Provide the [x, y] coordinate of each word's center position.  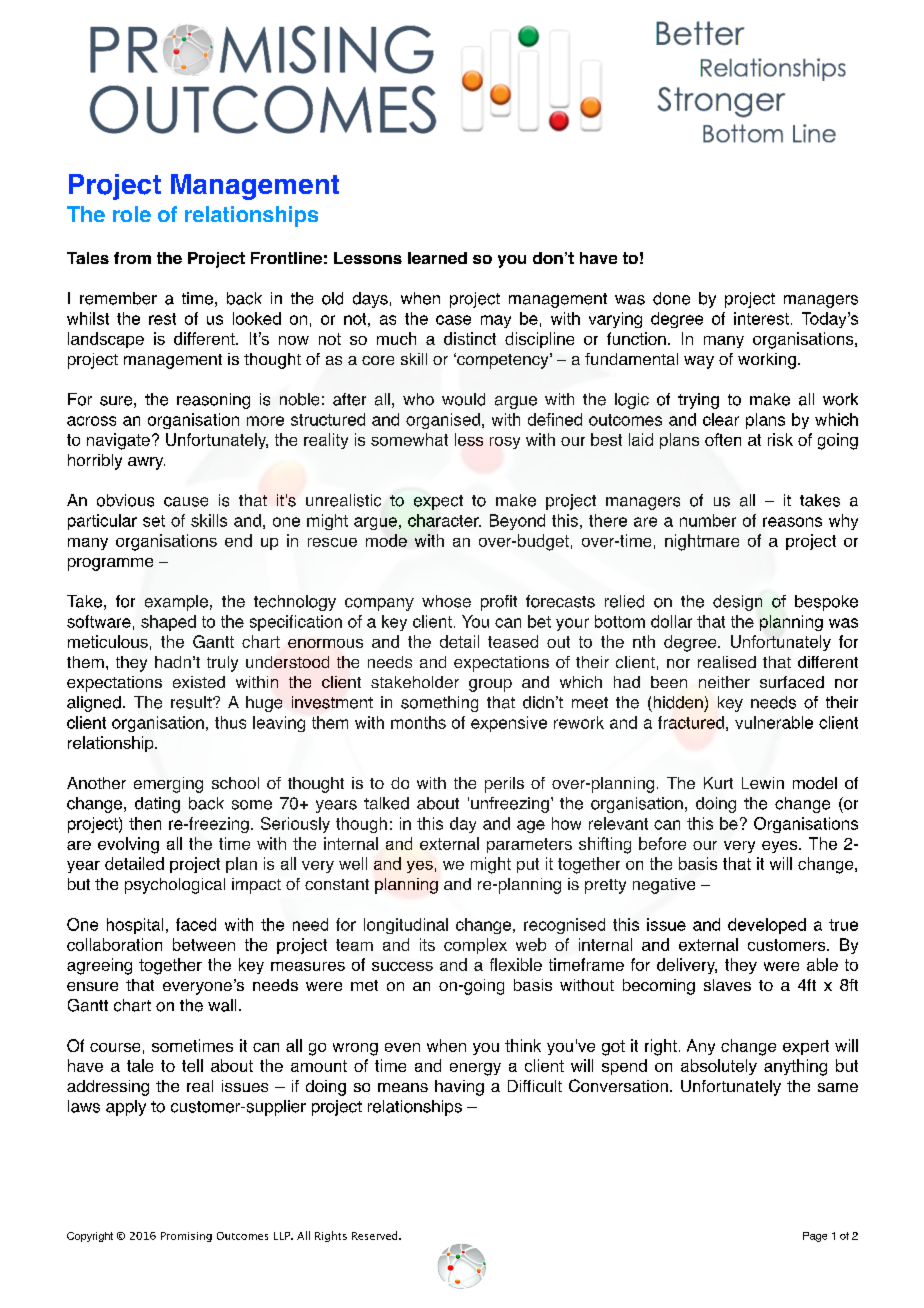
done [671, 298]
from [132, 258]
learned [437, 258]
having [459, 1088]
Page [815, 1237]
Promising [186, 1237]
